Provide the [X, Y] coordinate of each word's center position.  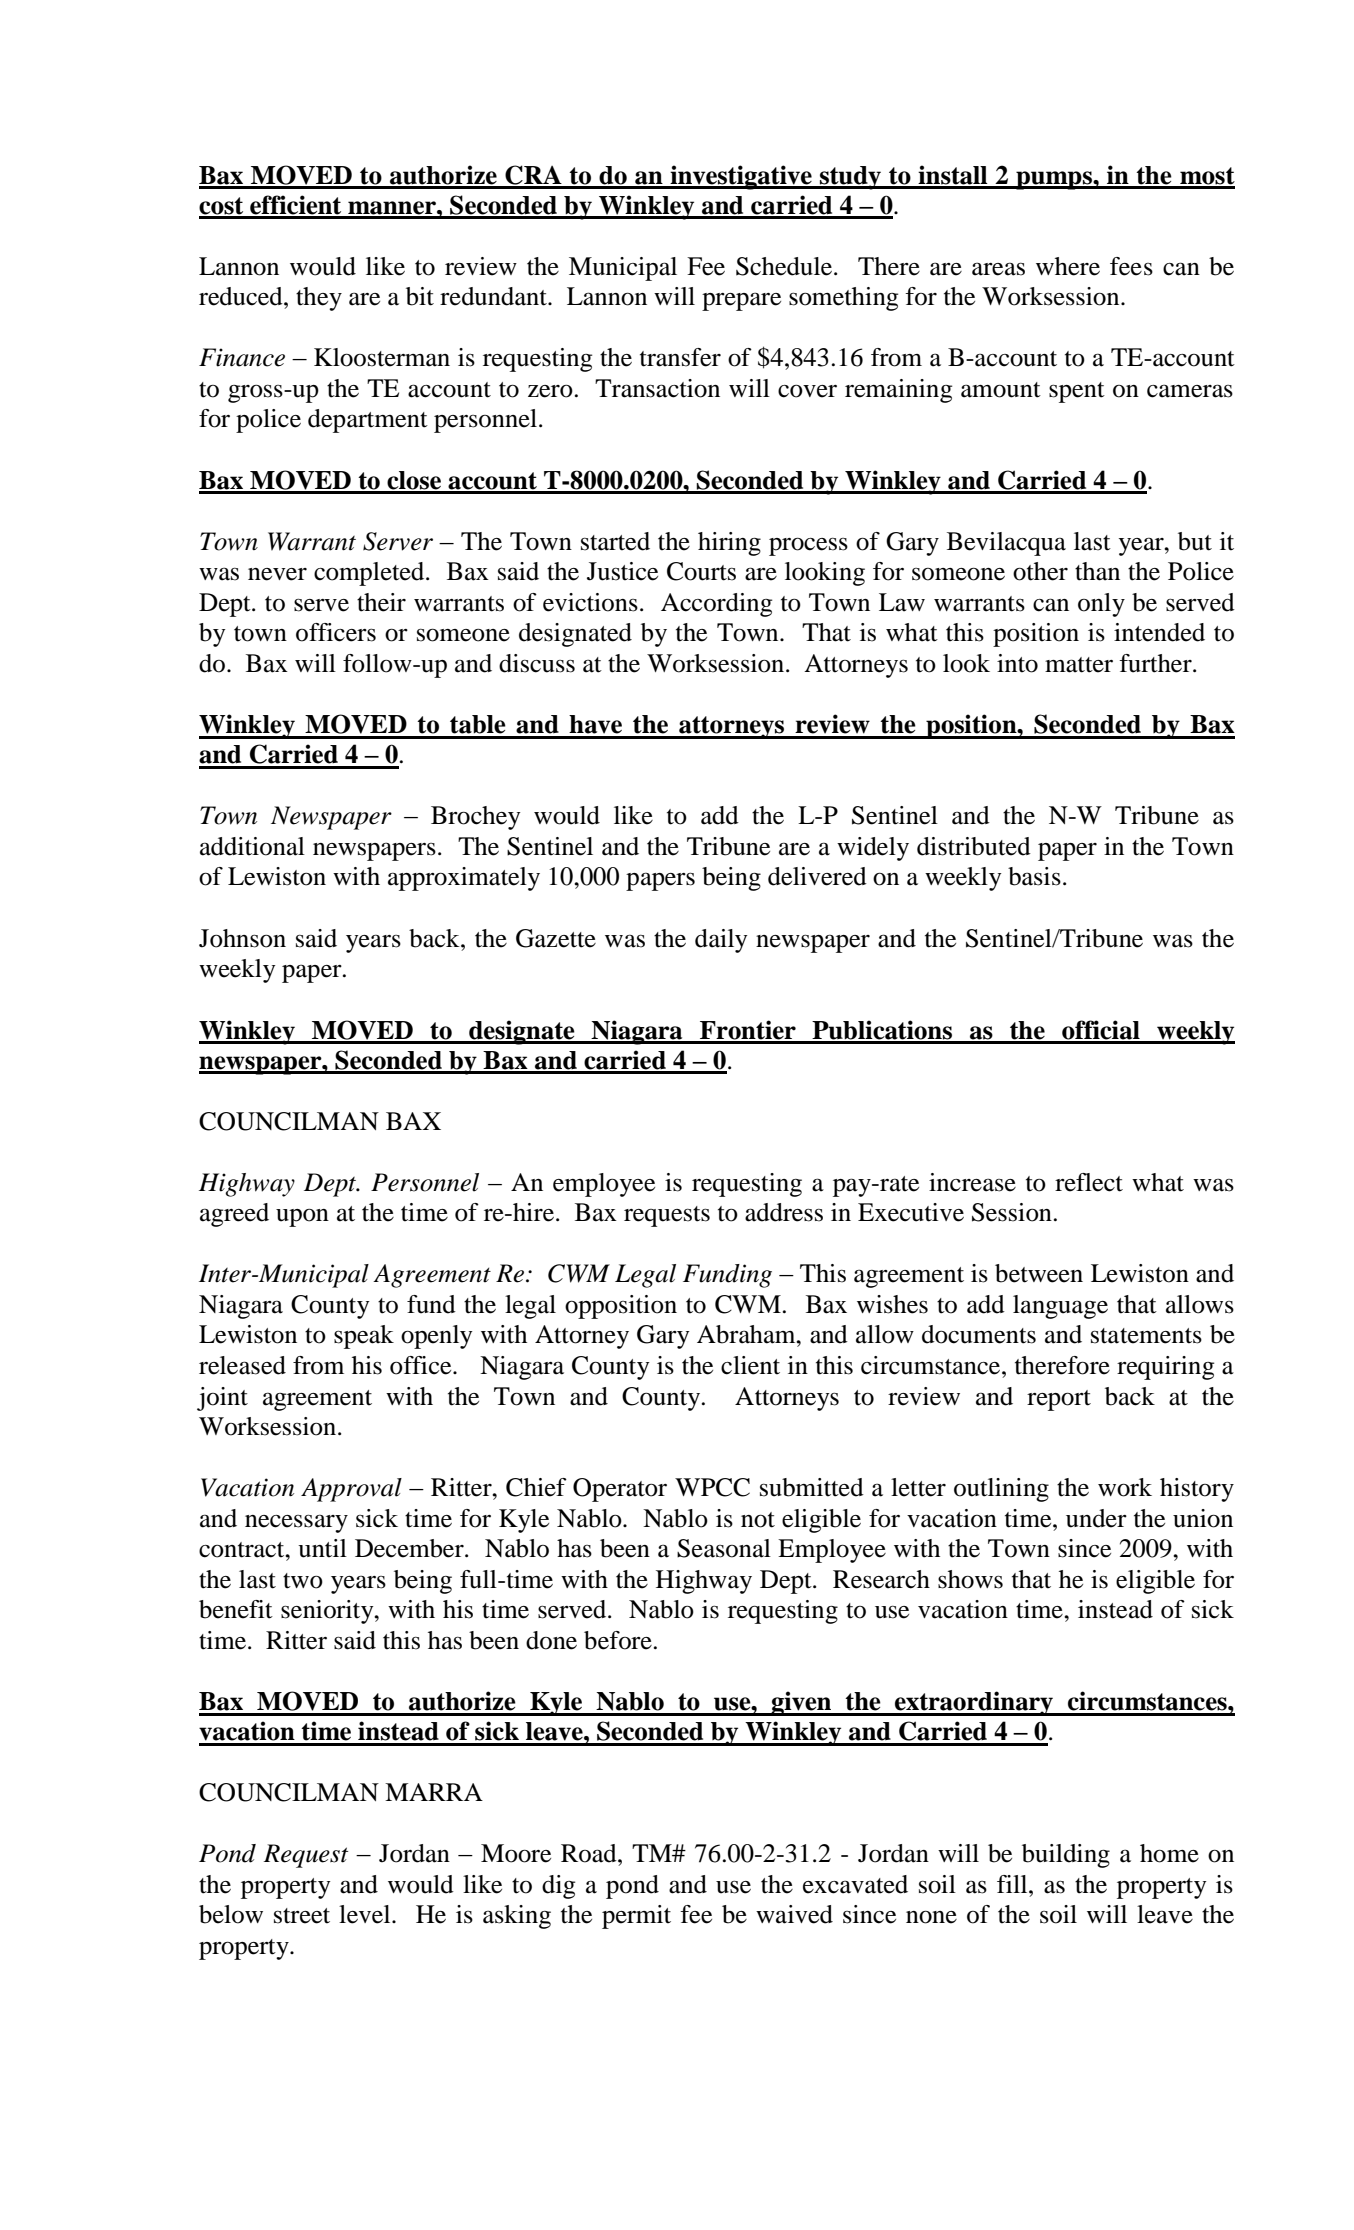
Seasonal [724, 1548]
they [319, 299]
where [1068, 266]
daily [721, 941]
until [322, 1548]
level [366, 1914]
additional [252, 846]
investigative [741, 177]
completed [370, 574]
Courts [701, 571]
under [1096, 1518]
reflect [1089, 1182]
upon [302, 1218]
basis [1034, 876]
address [784, 1212]
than [1097, 571]
